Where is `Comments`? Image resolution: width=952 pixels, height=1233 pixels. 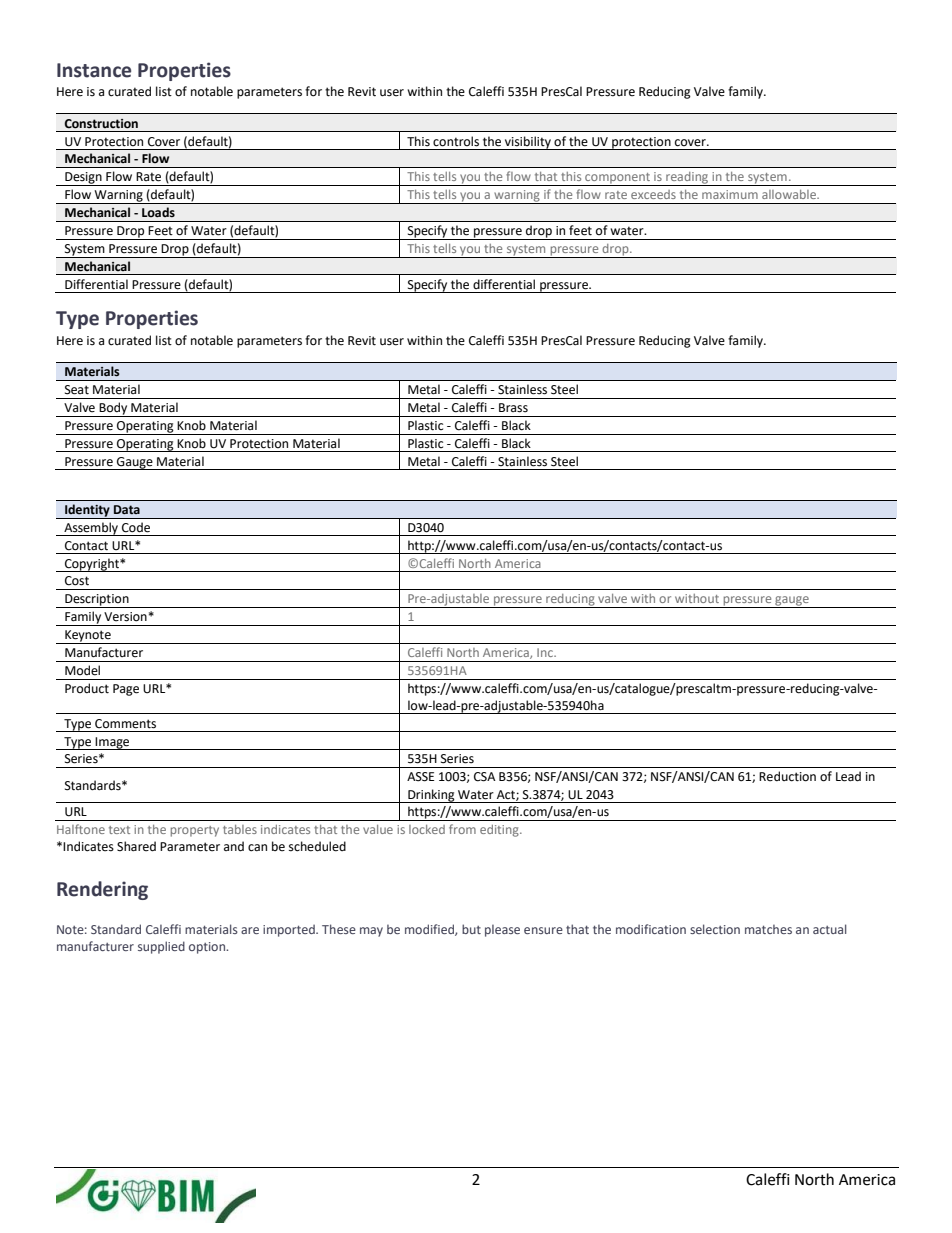 Comments is located at coordinates (125, 724).
